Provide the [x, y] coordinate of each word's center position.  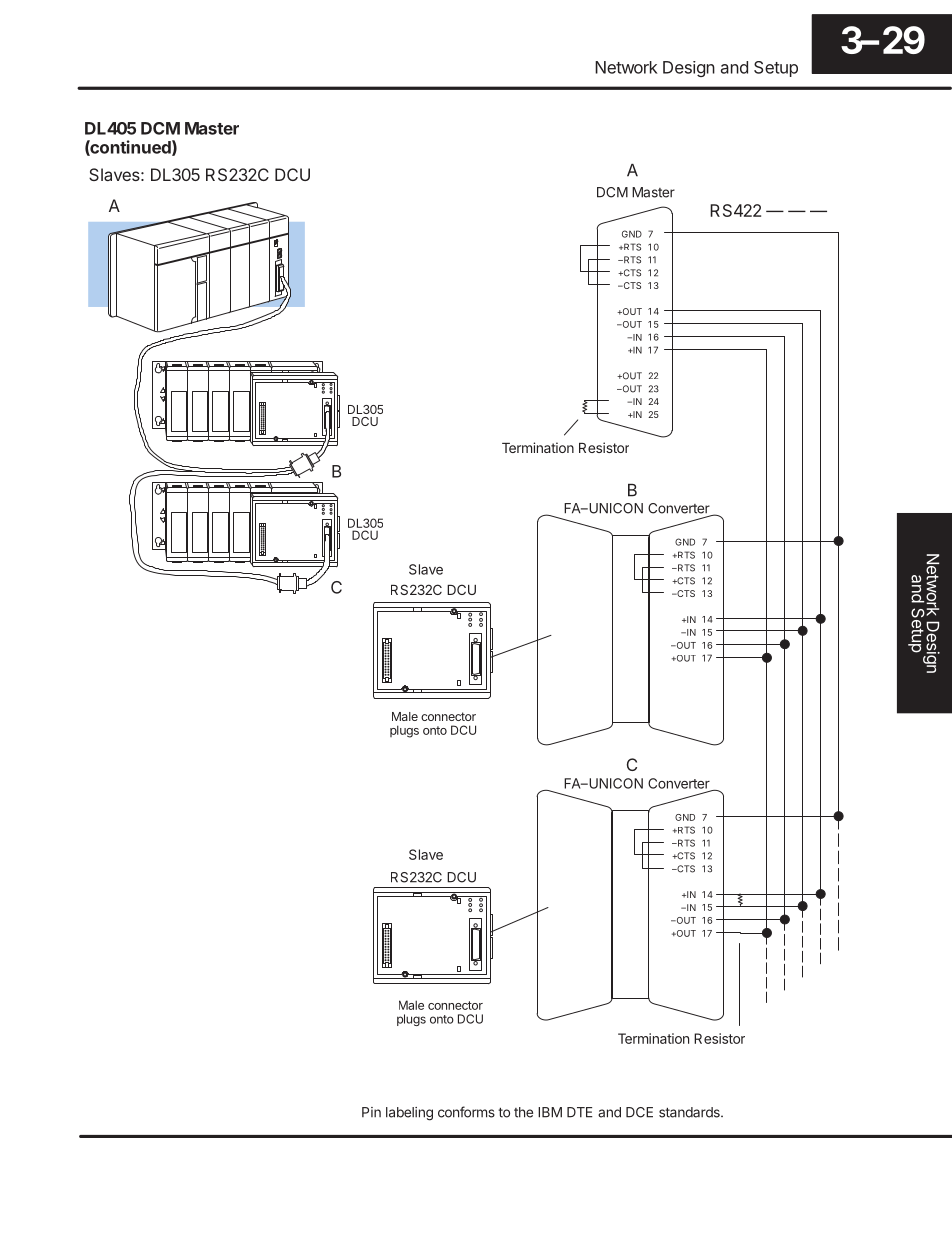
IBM [550, 1112]
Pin [371, 1112]
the [523, 1112]
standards [690, 1112]
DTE [580, 1112]
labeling [409, 1114]
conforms [466, 1112]
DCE [639, 1112]
